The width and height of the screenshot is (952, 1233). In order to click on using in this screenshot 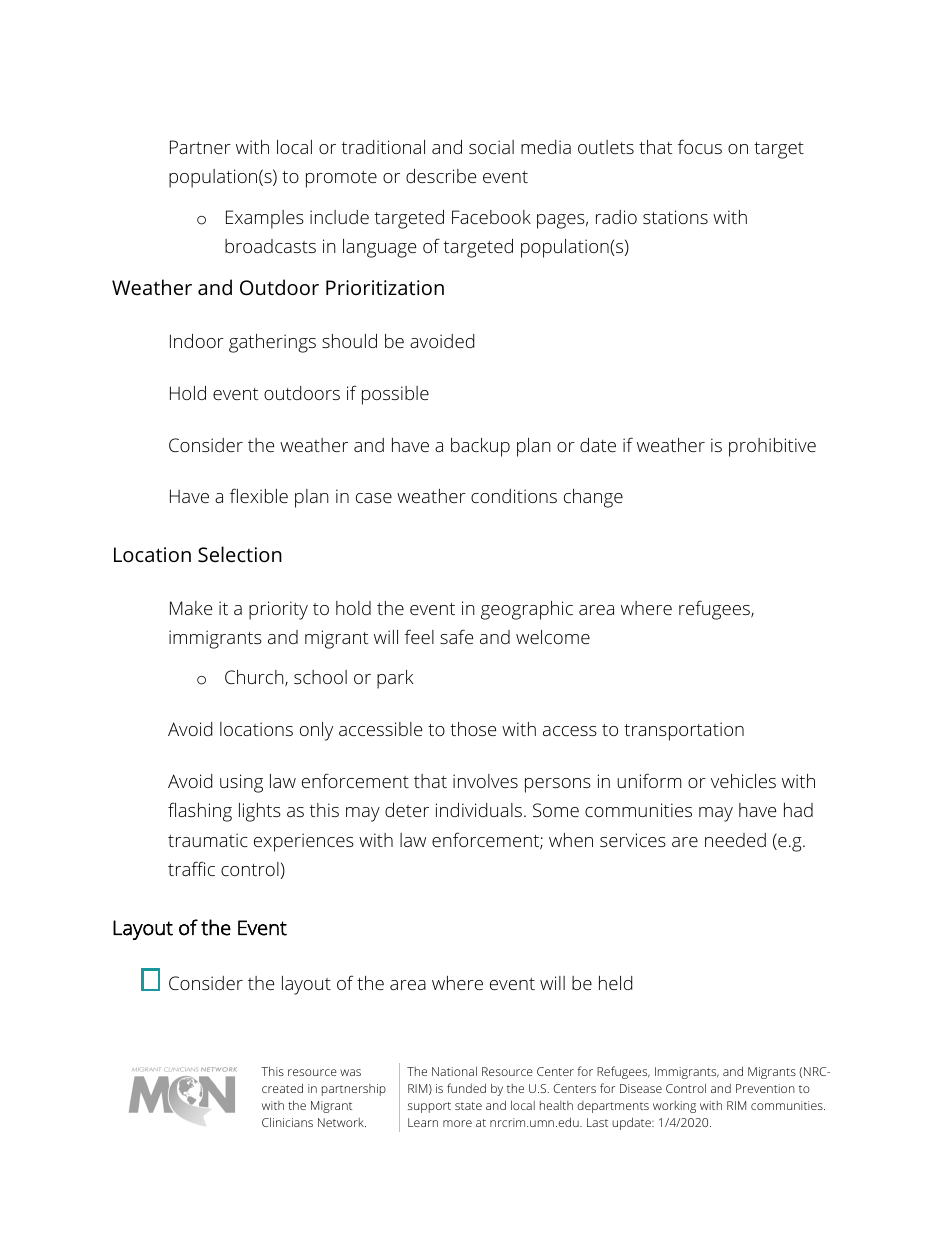, I will do `click(241, 783)`.
